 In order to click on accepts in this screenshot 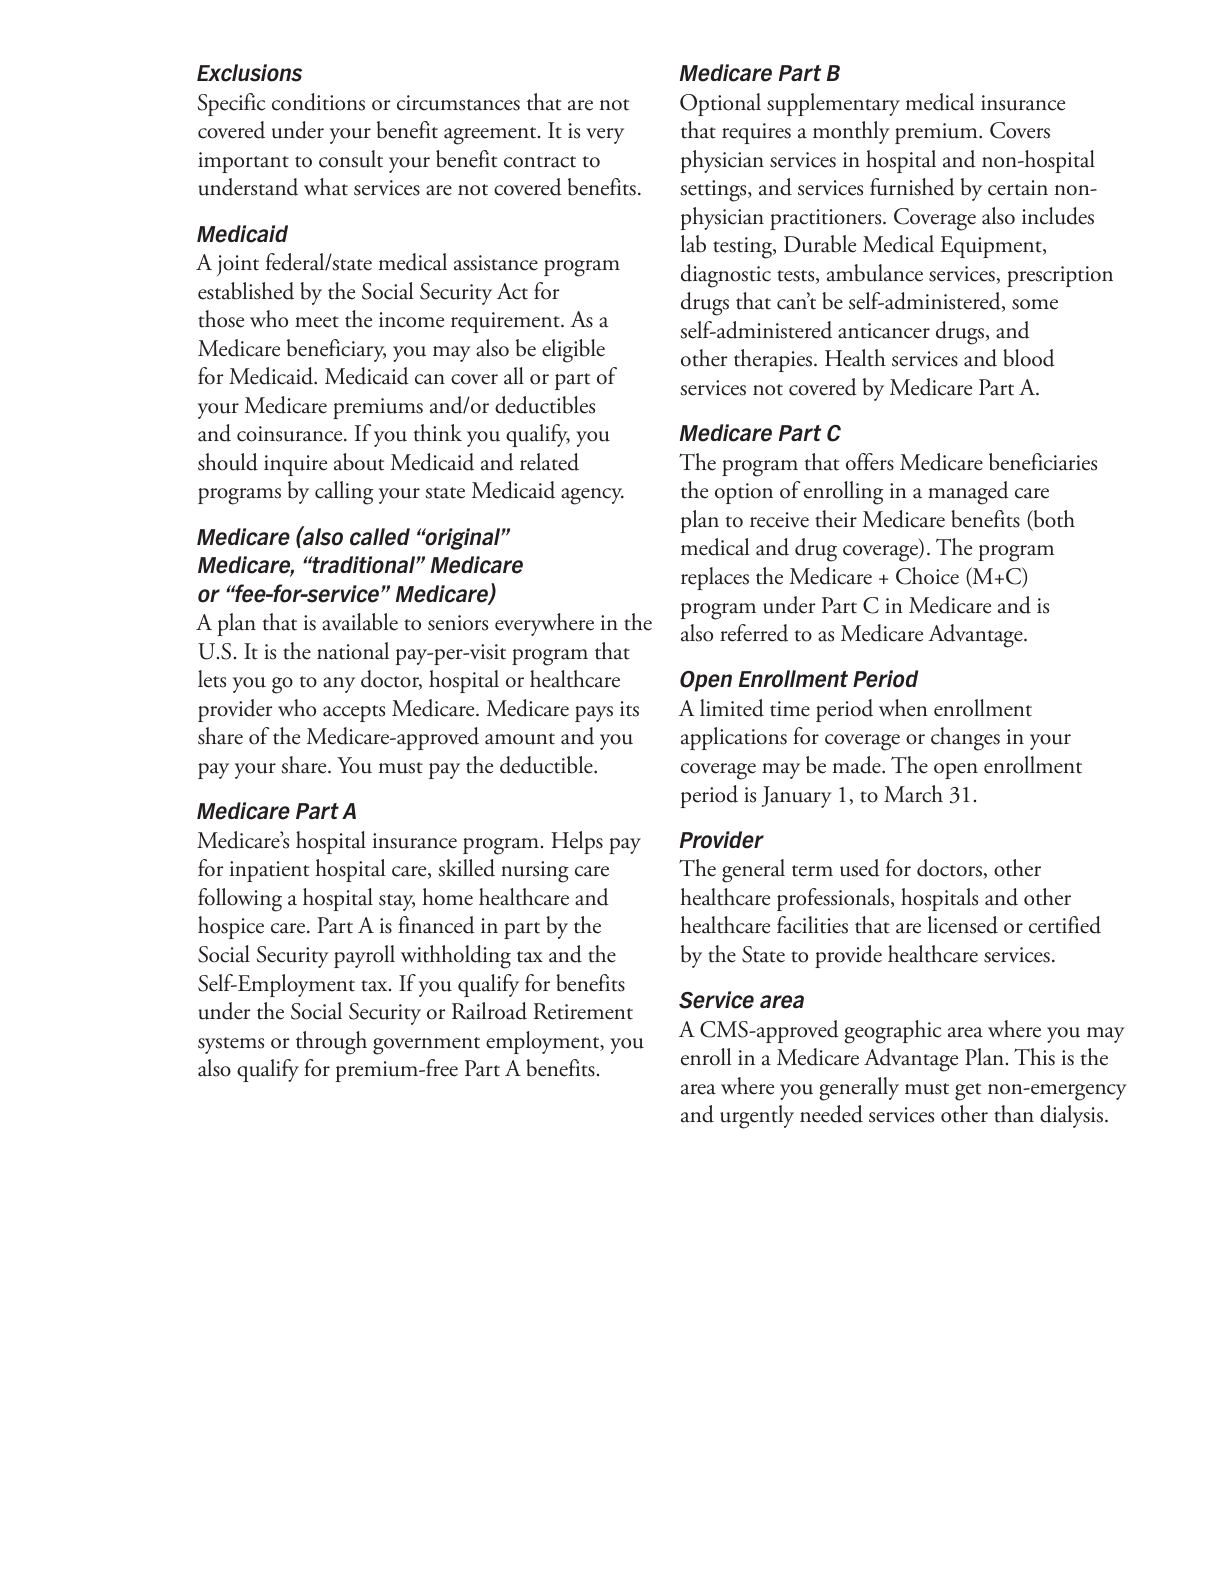, I will do `click(354, 713)`.
